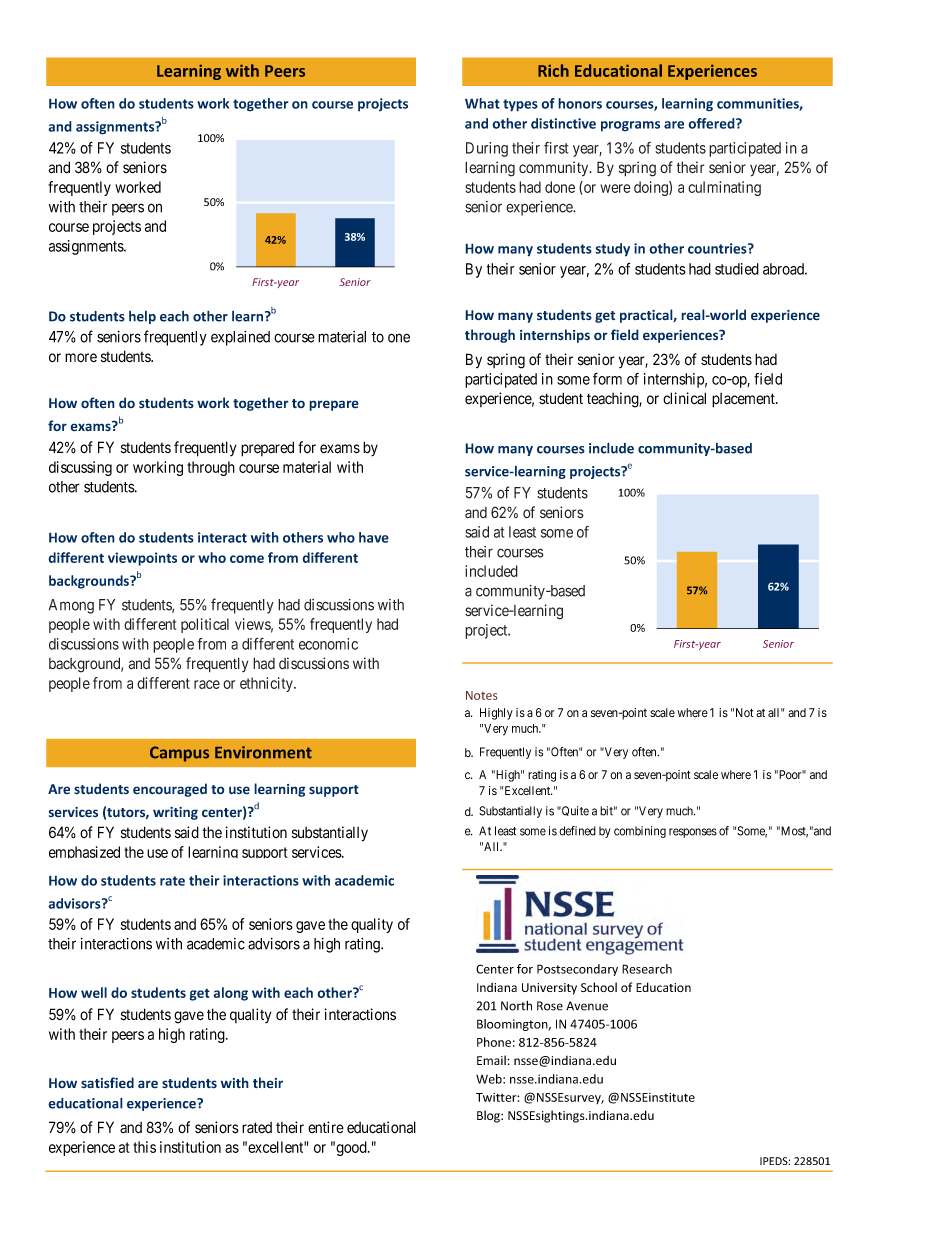 Image resolution: width=952 pixels, height=1233 pixels. Describe the element at coordinates (577, 831) in the page. I see `defined` at that location.
